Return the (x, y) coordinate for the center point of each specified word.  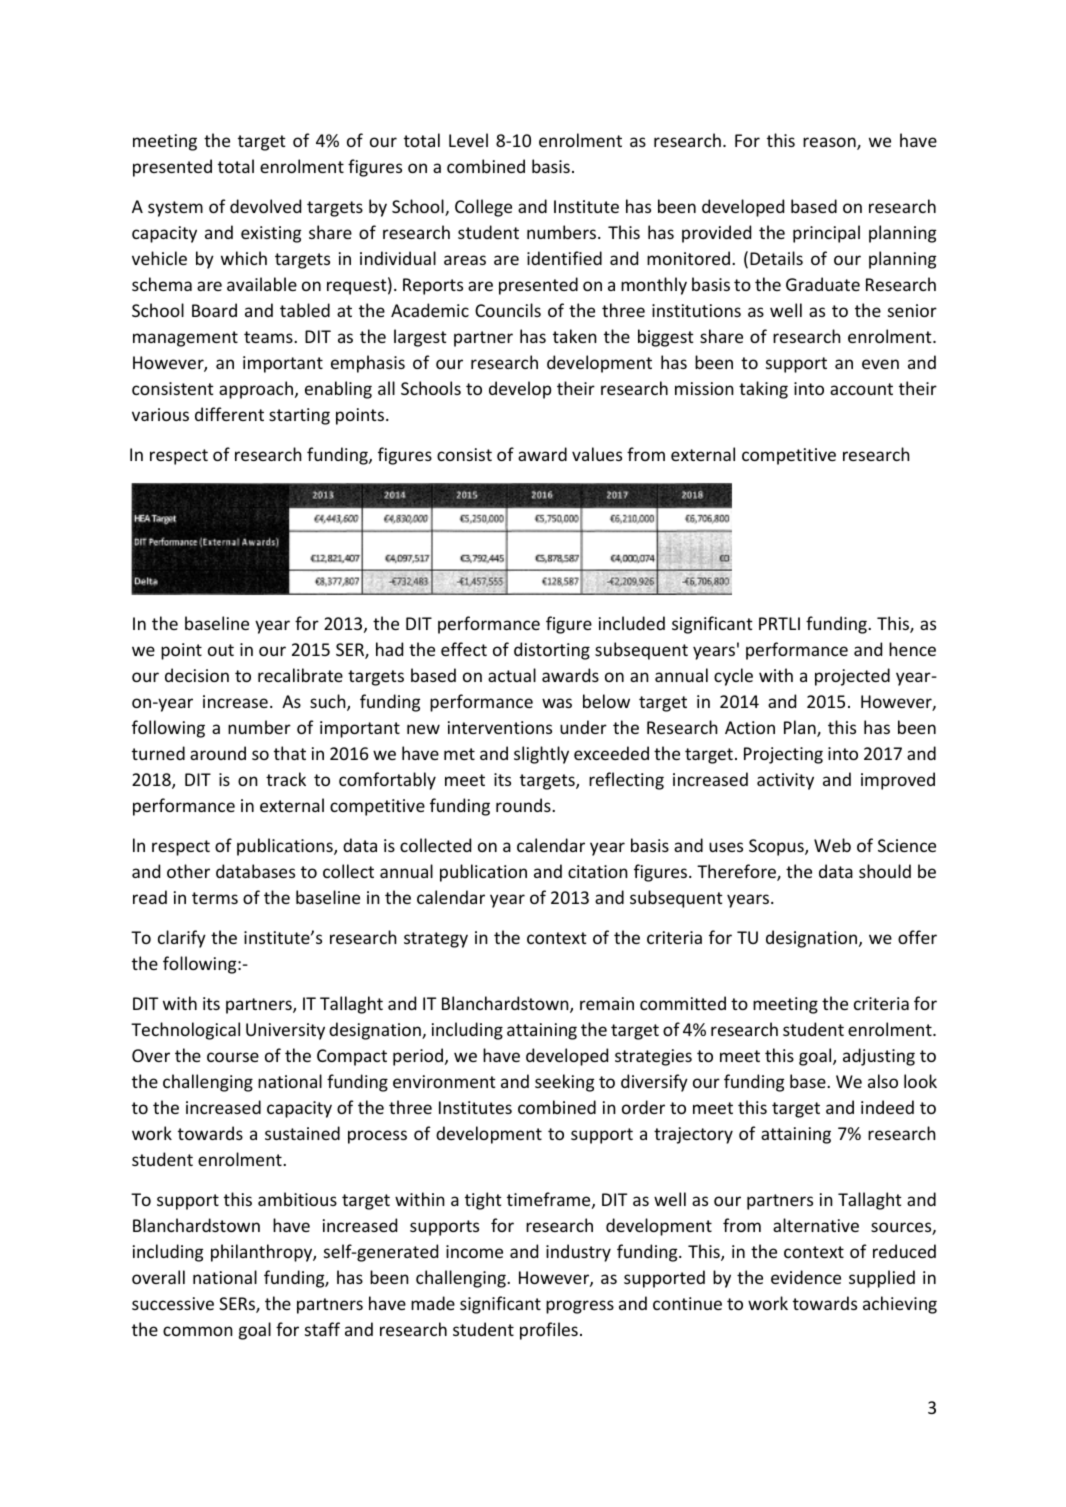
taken (575, 336)
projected (852, 677)
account (861, 389)
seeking (564, 1083)
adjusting (879, 1057)
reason (830, 143)
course (233, 1057)
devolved (265, 206)
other (188, 871)
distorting (552, 651)
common (198, 1331)
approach (257, 390)
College (483, 208)
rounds (524, 805)
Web (832, 845)
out (221, 650)
